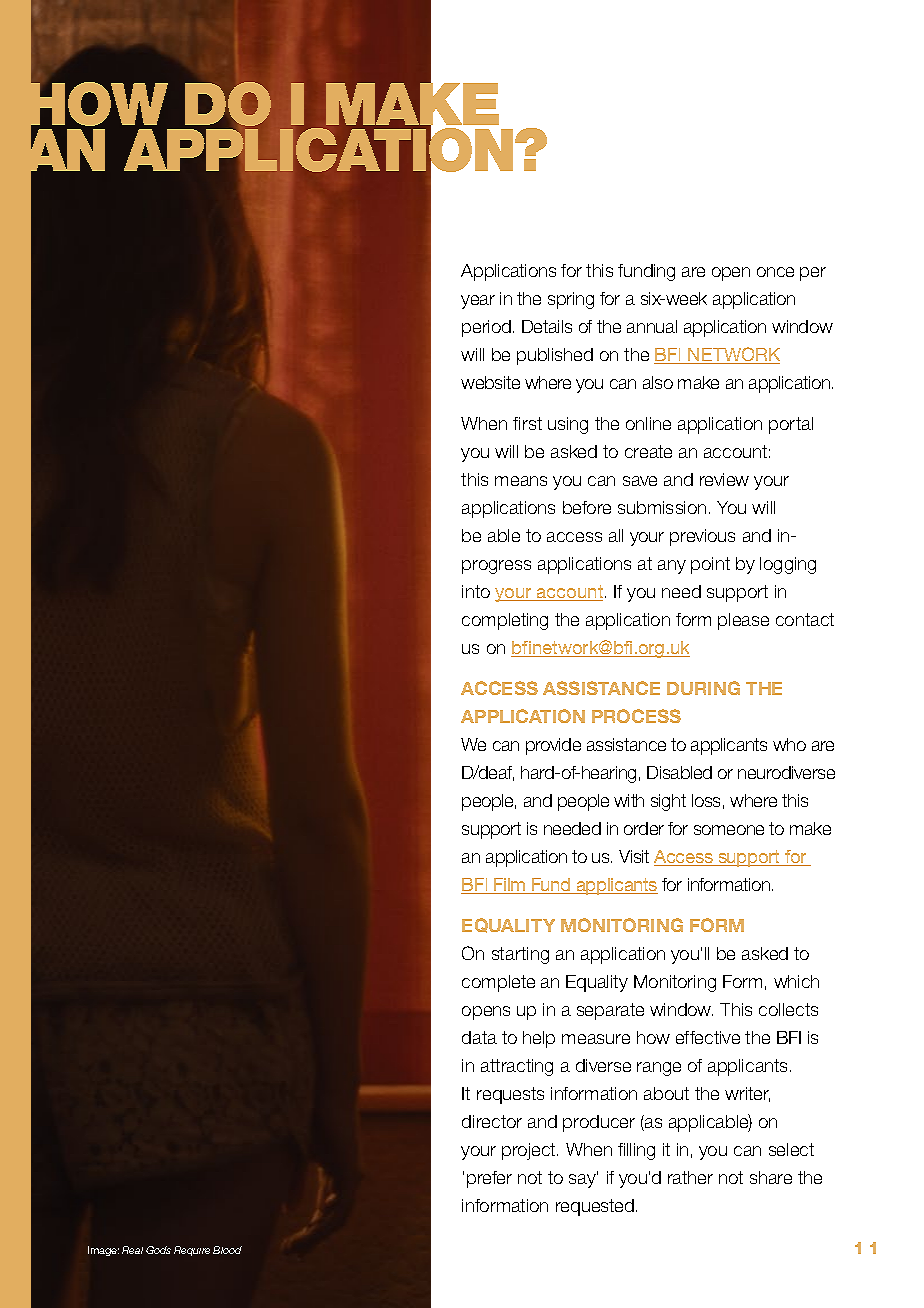 Image resolution: width=924 pixels, height=1308 pixels. I want to click on Require, so click(192, 1251).
